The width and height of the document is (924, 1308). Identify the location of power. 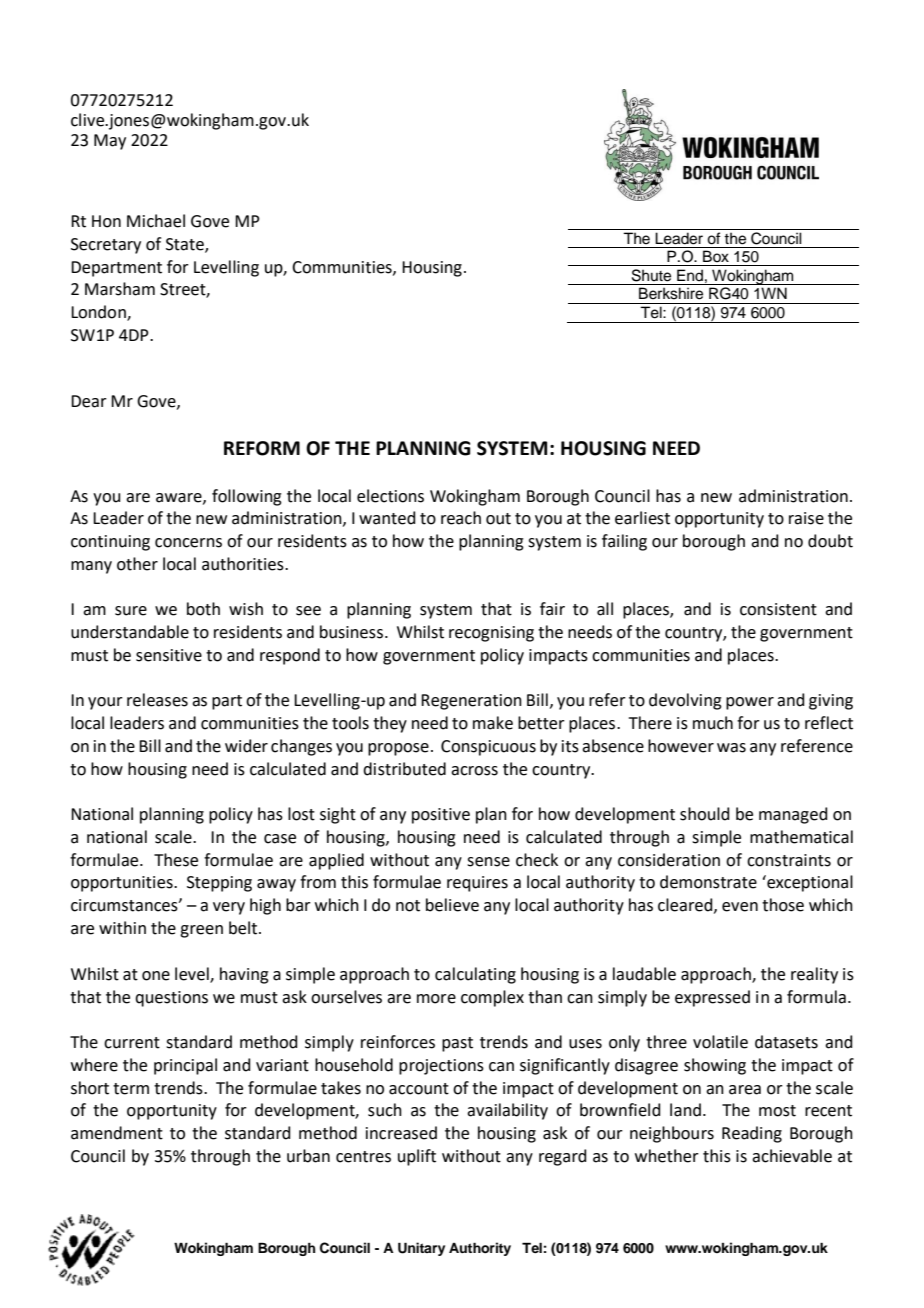
(750, 703).
